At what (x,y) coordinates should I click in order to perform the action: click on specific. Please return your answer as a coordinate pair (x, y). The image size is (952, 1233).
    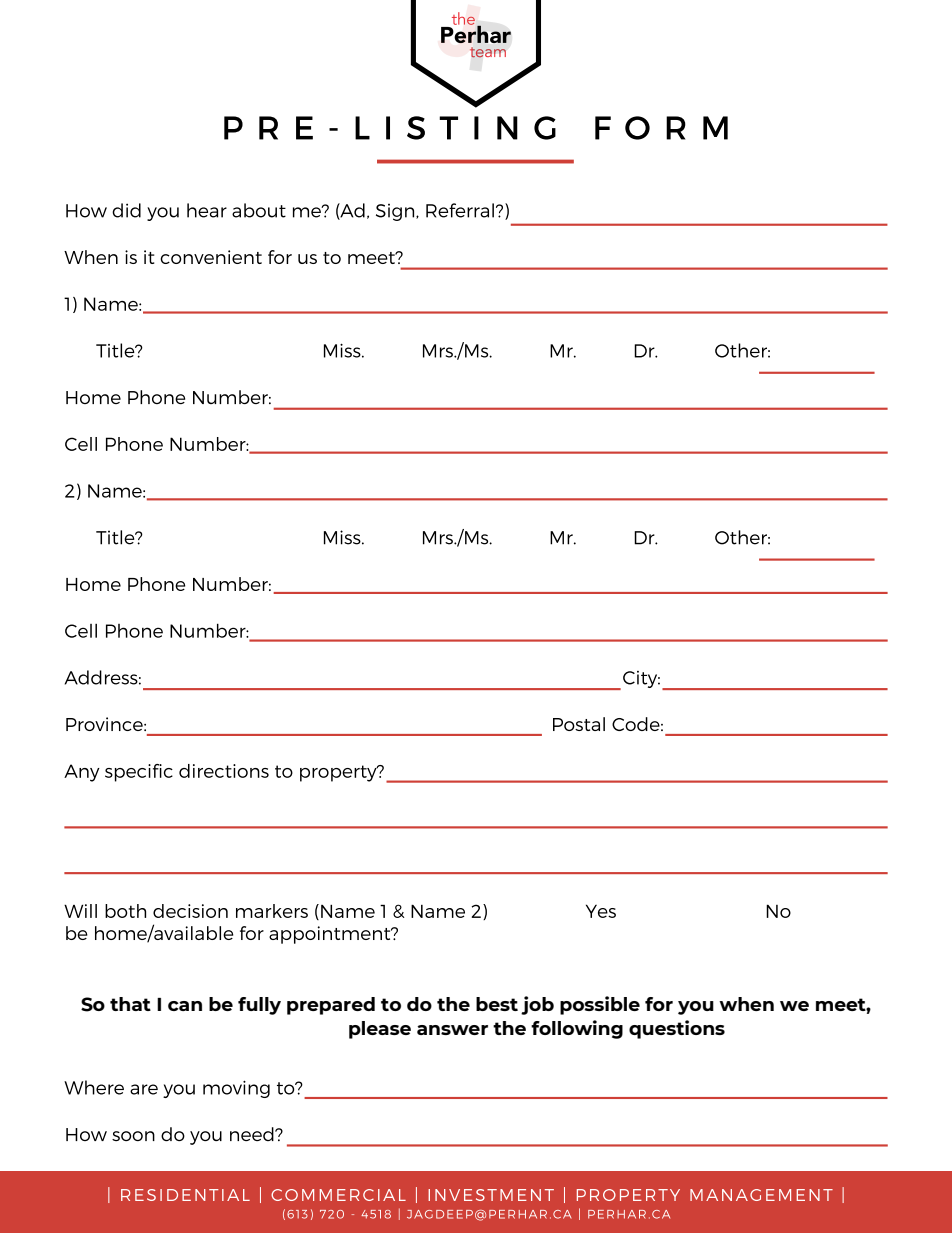
    Looking at the image, I should click on (139, 773).
